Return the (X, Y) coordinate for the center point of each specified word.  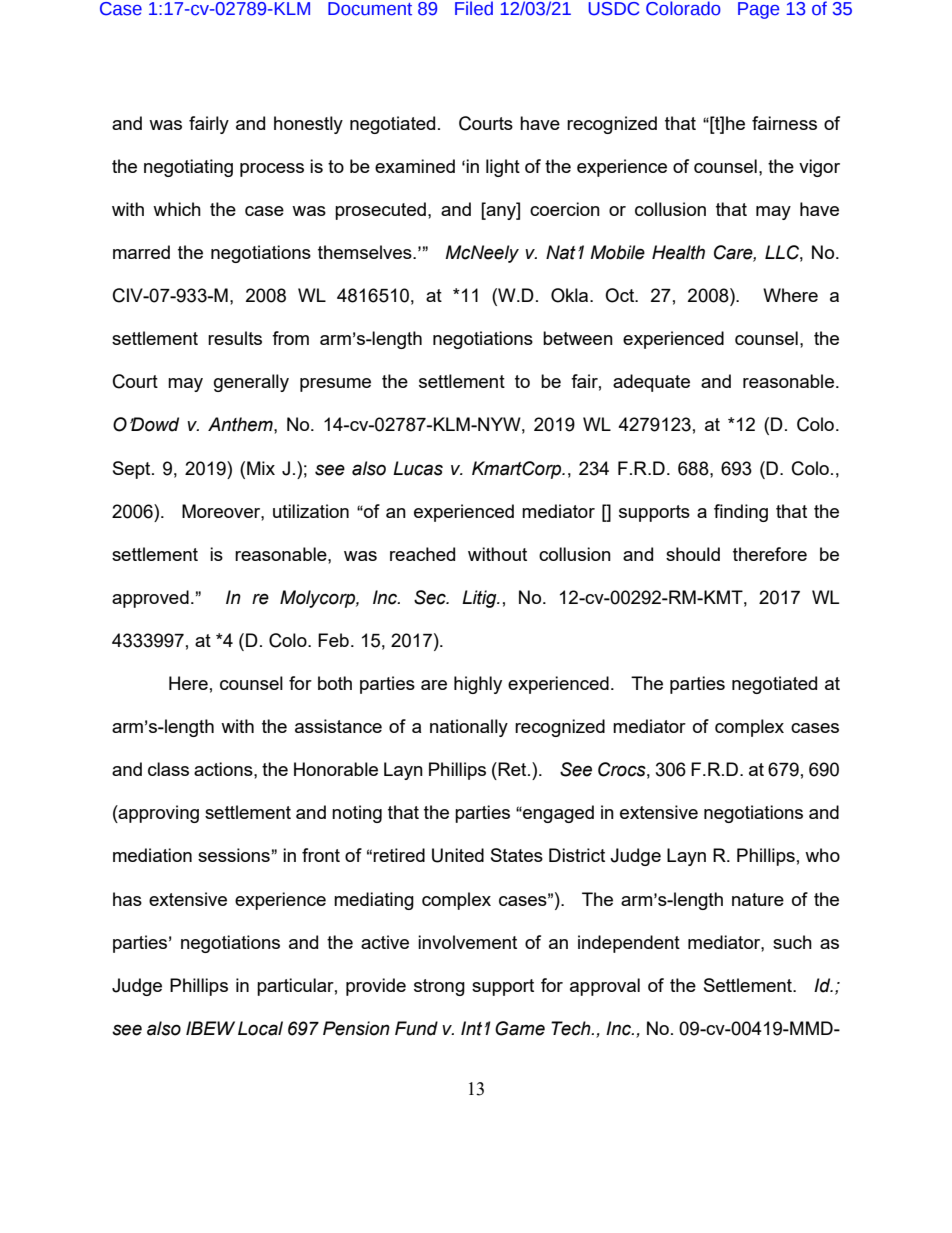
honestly (308, 125)
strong (439, 987)
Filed (474, 8)
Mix (261, 468)
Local (260, 1028)
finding (741, 513)
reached (422, 554)
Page (758, 10)
